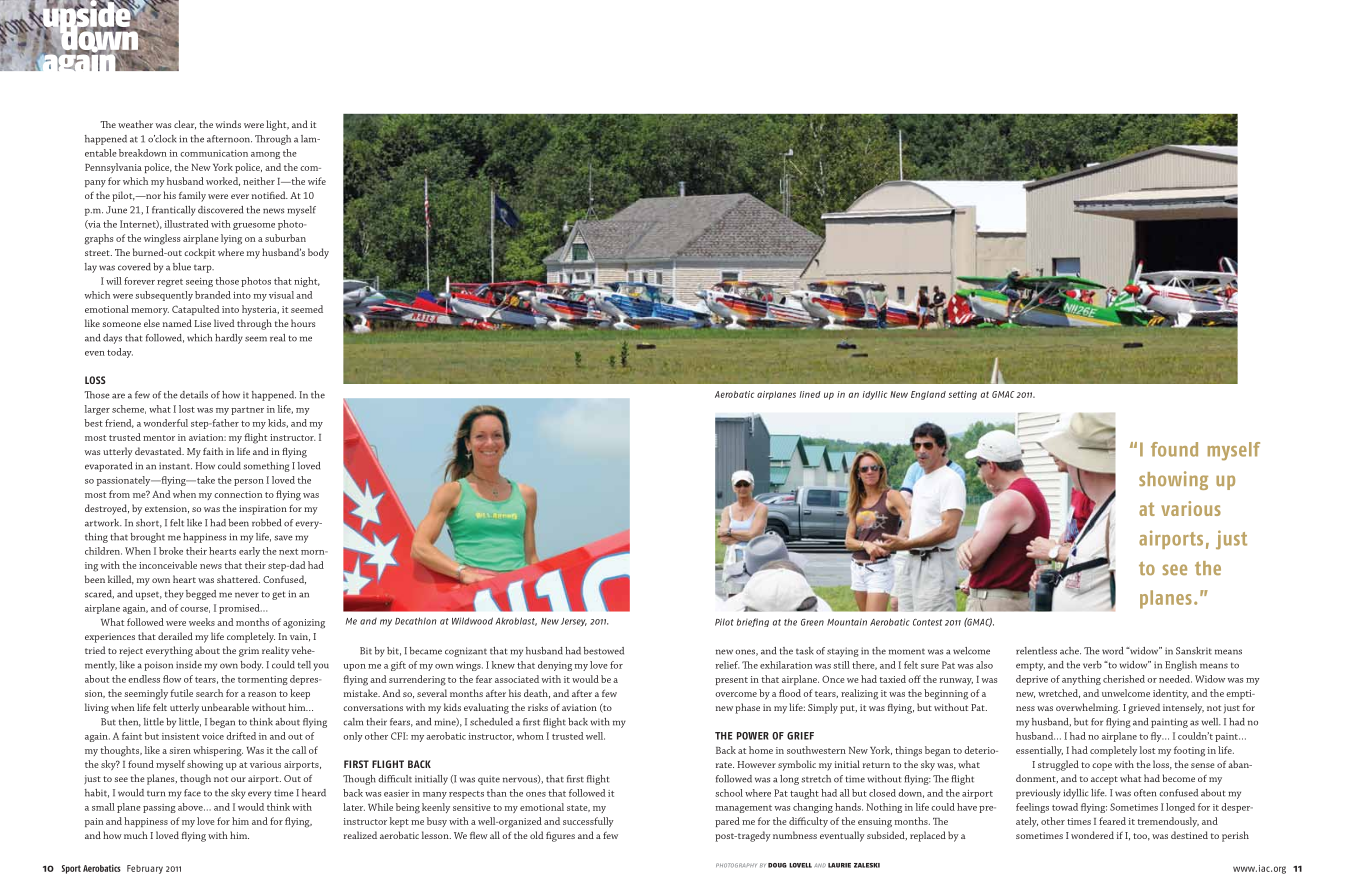 The width and height of the screenshot is (1345, 896). Describe the element at coordinates (927, 622) in the screenshot. I see `Contest` at that location.
